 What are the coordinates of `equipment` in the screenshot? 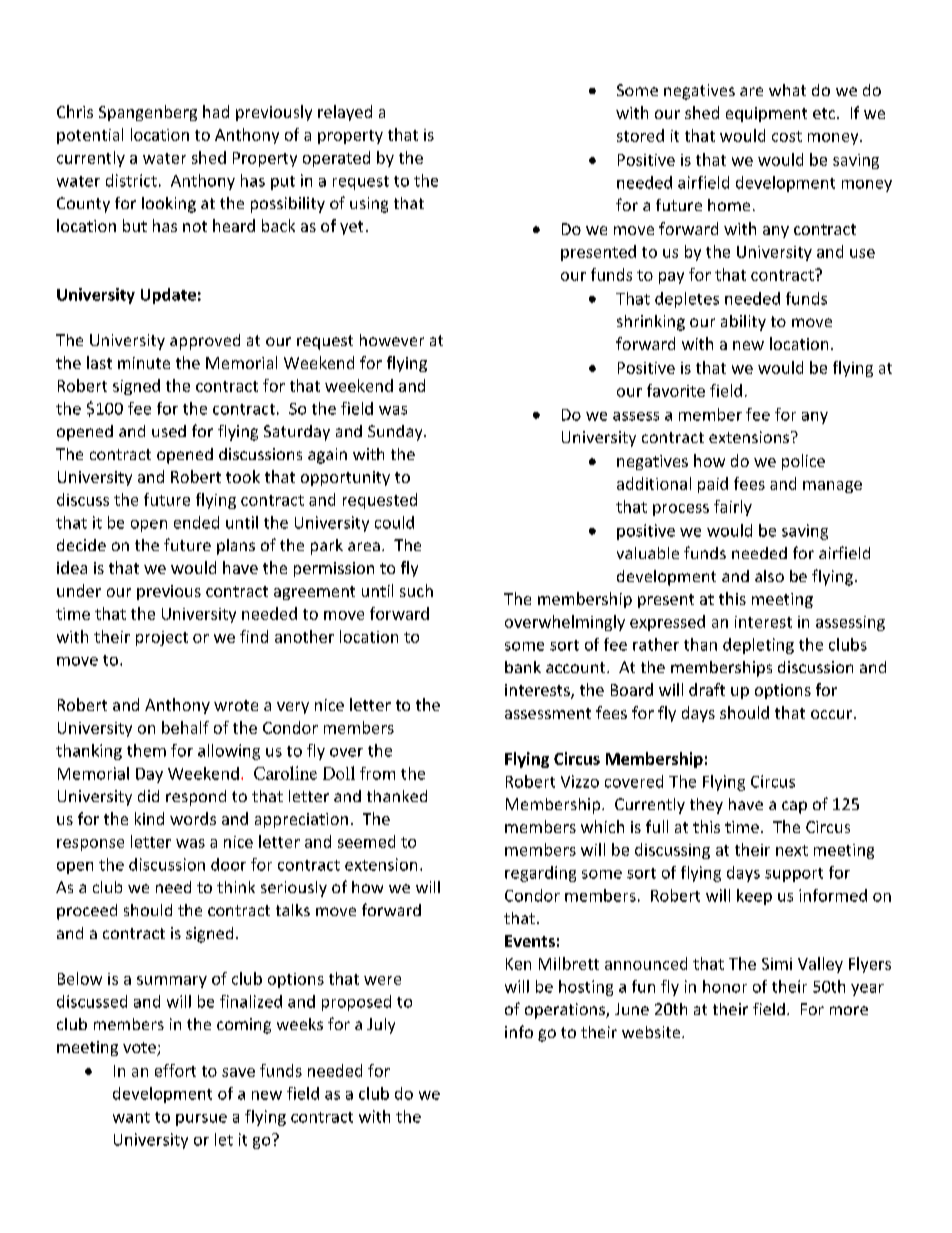 It's located at (766, 114).
